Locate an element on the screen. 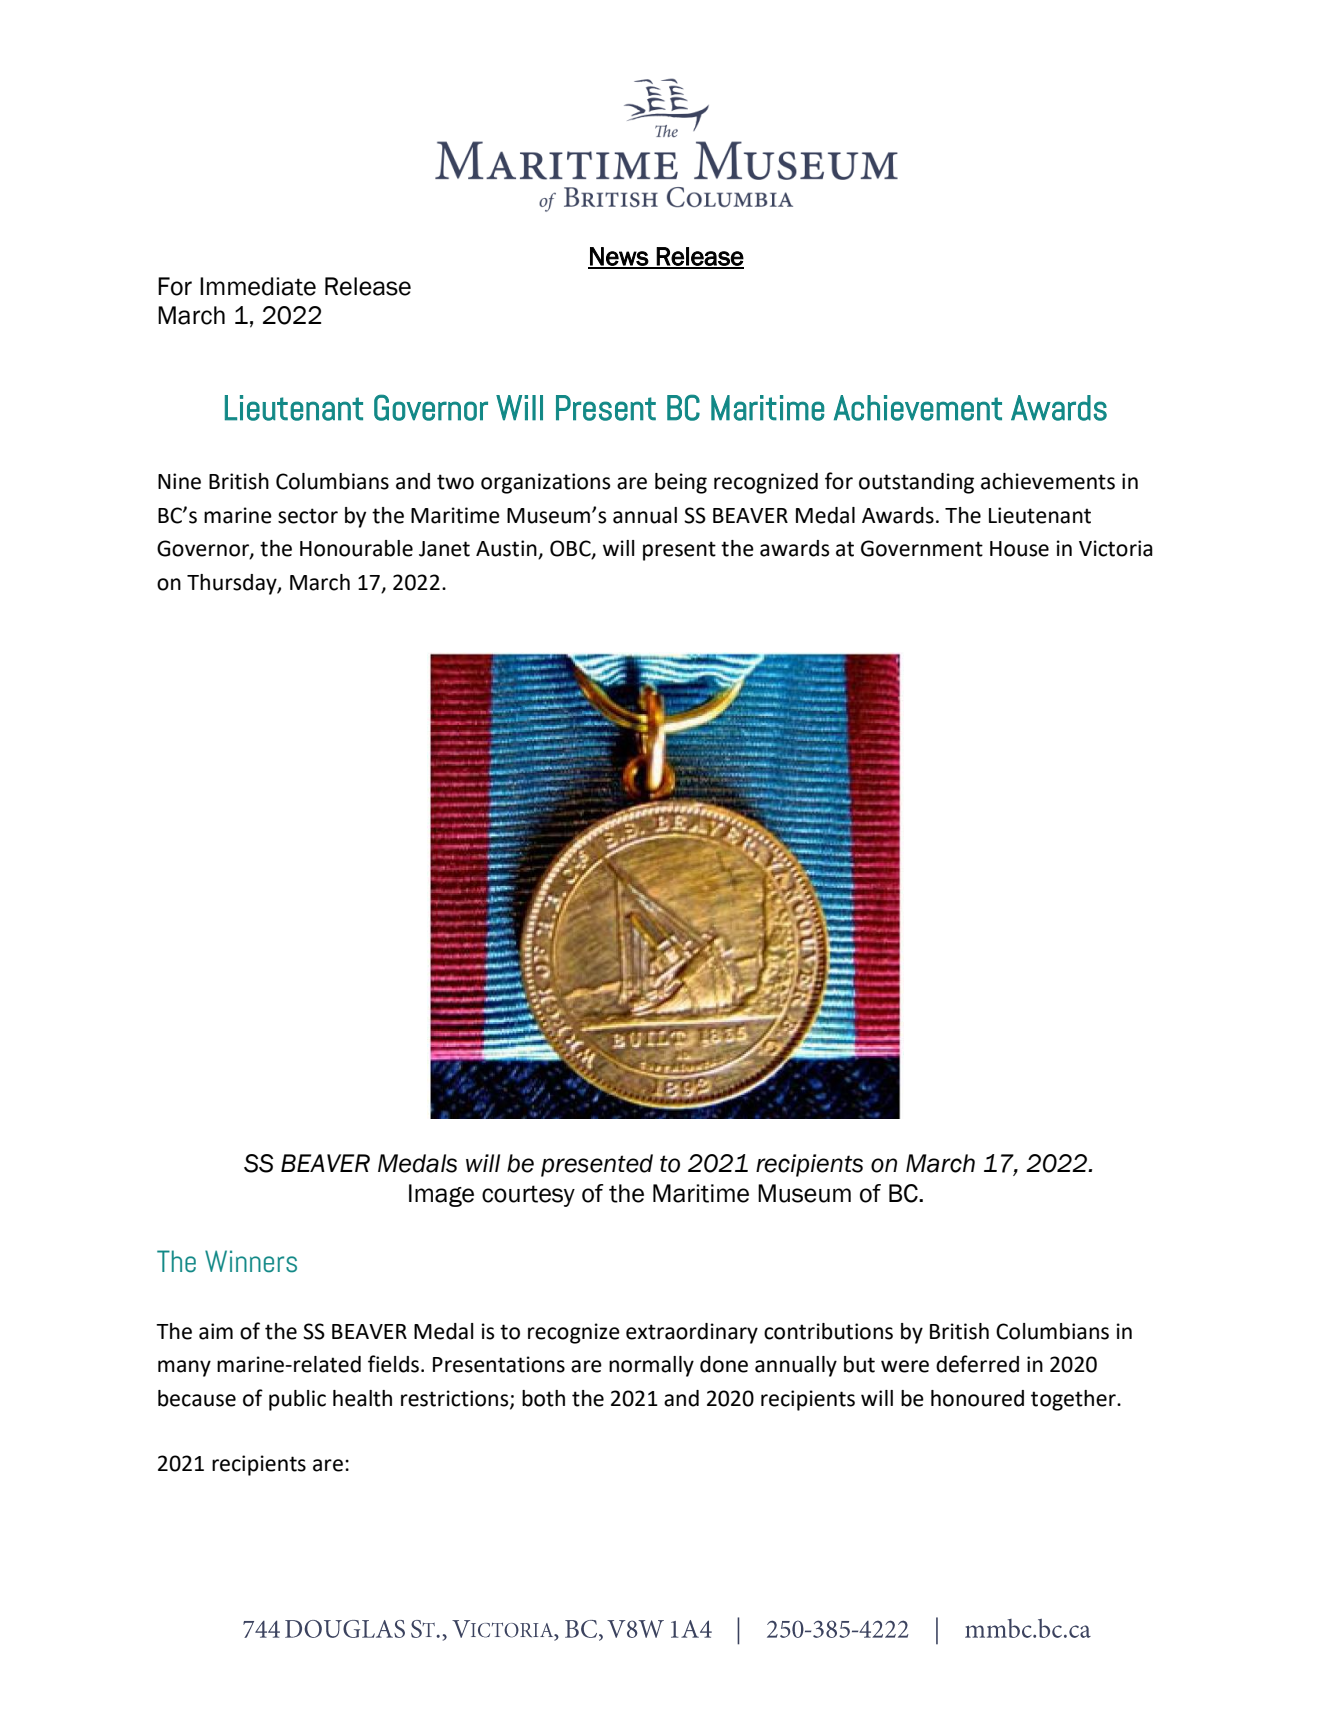 Image resolution: width=1332 pixels, height=1723 pixels. House is located at coordinates (1019, 549).
